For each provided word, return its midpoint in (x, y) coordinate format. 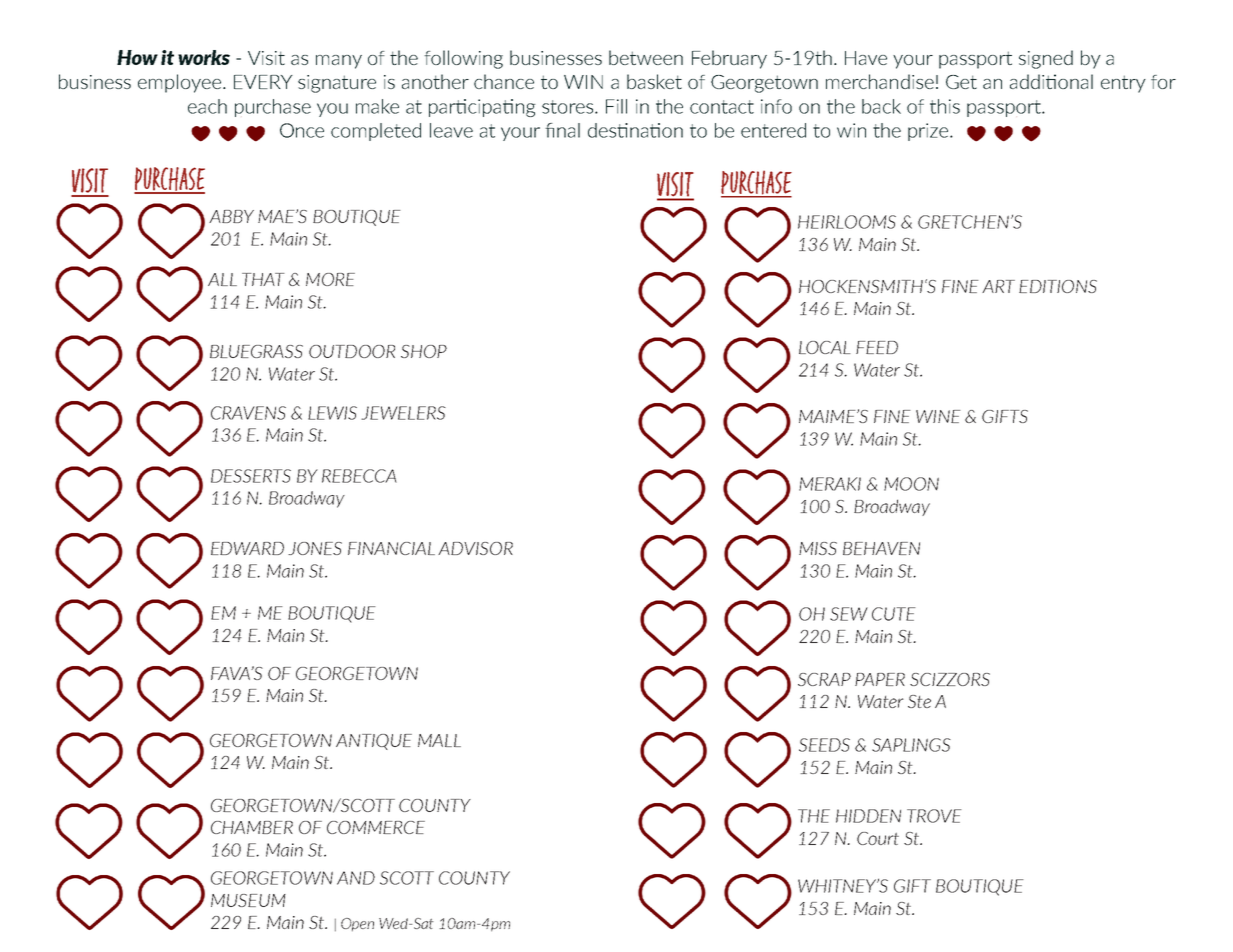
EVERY (263, 82)
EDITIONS (1058, 286)
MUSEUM (248, 900)
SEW (849, 614)
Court (878, 838)
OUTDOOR (352, 351)
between (646, 57)
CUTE (894, 614)
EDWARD (247, 548)
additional (1051, 81)
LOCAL (825, 347)
